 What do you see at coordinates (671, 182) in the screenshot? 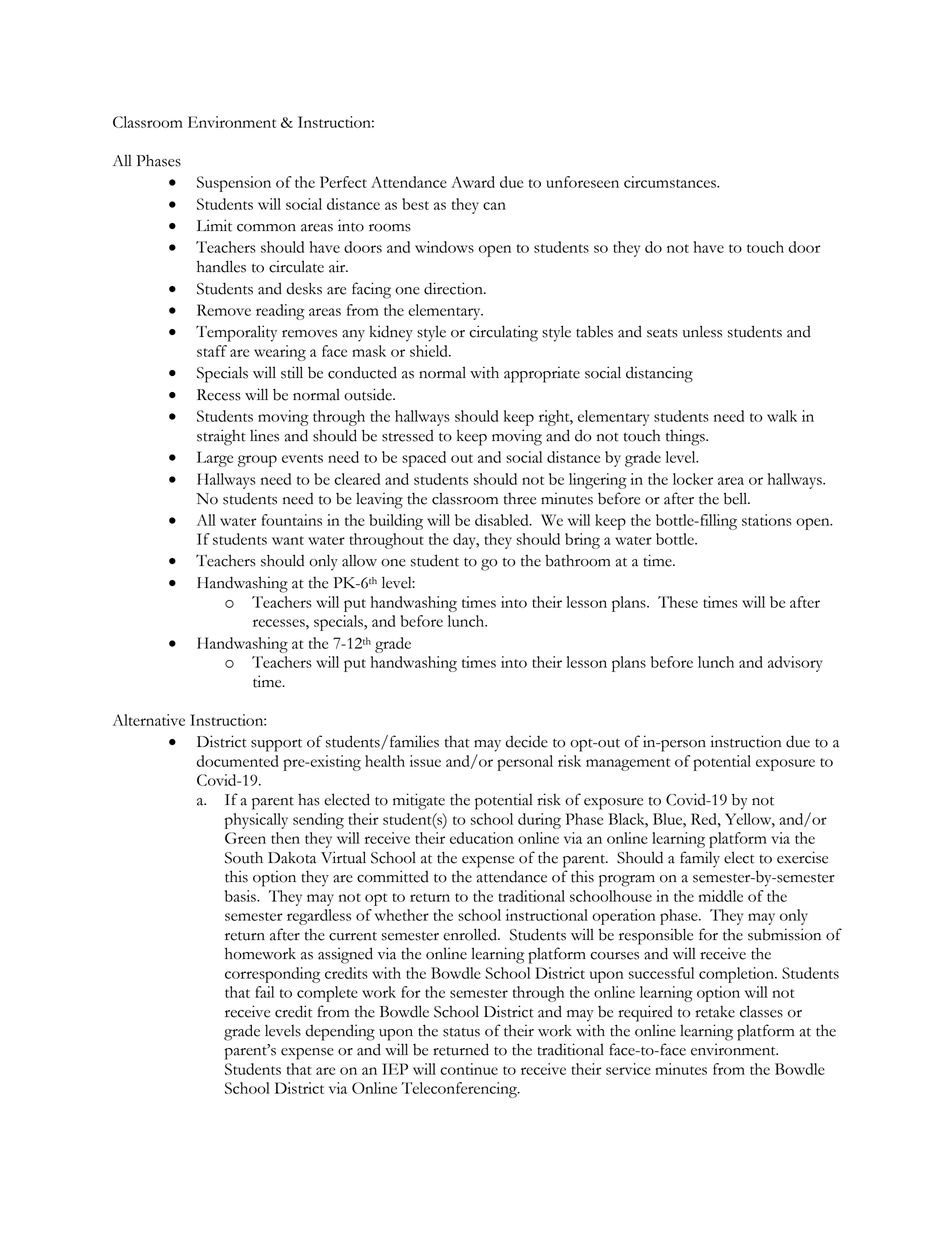
I see `circumstances` at bounding box center [671, 182].
